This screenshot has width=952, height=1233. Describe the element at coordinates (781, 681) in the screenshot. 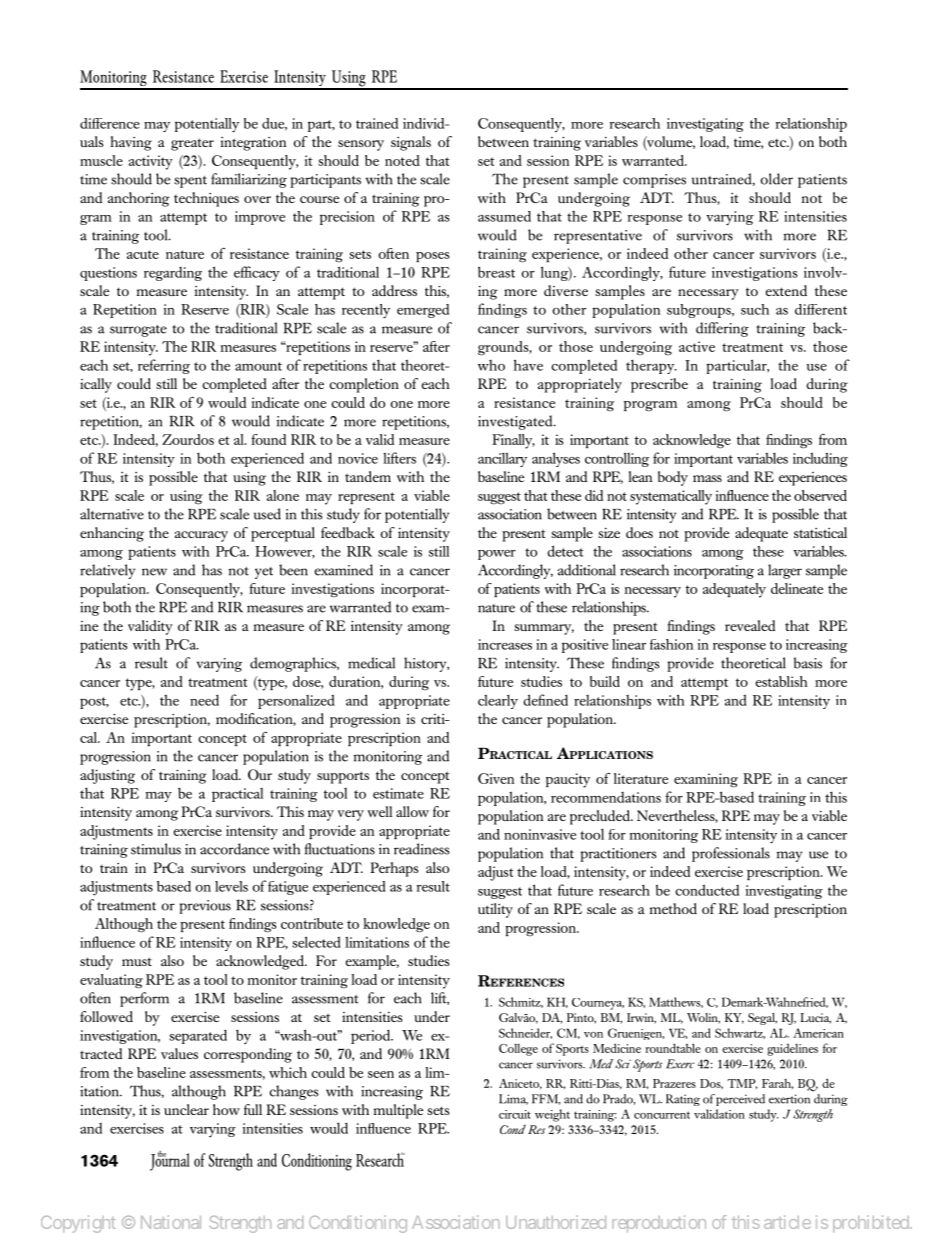

I see `establish` at that location.
